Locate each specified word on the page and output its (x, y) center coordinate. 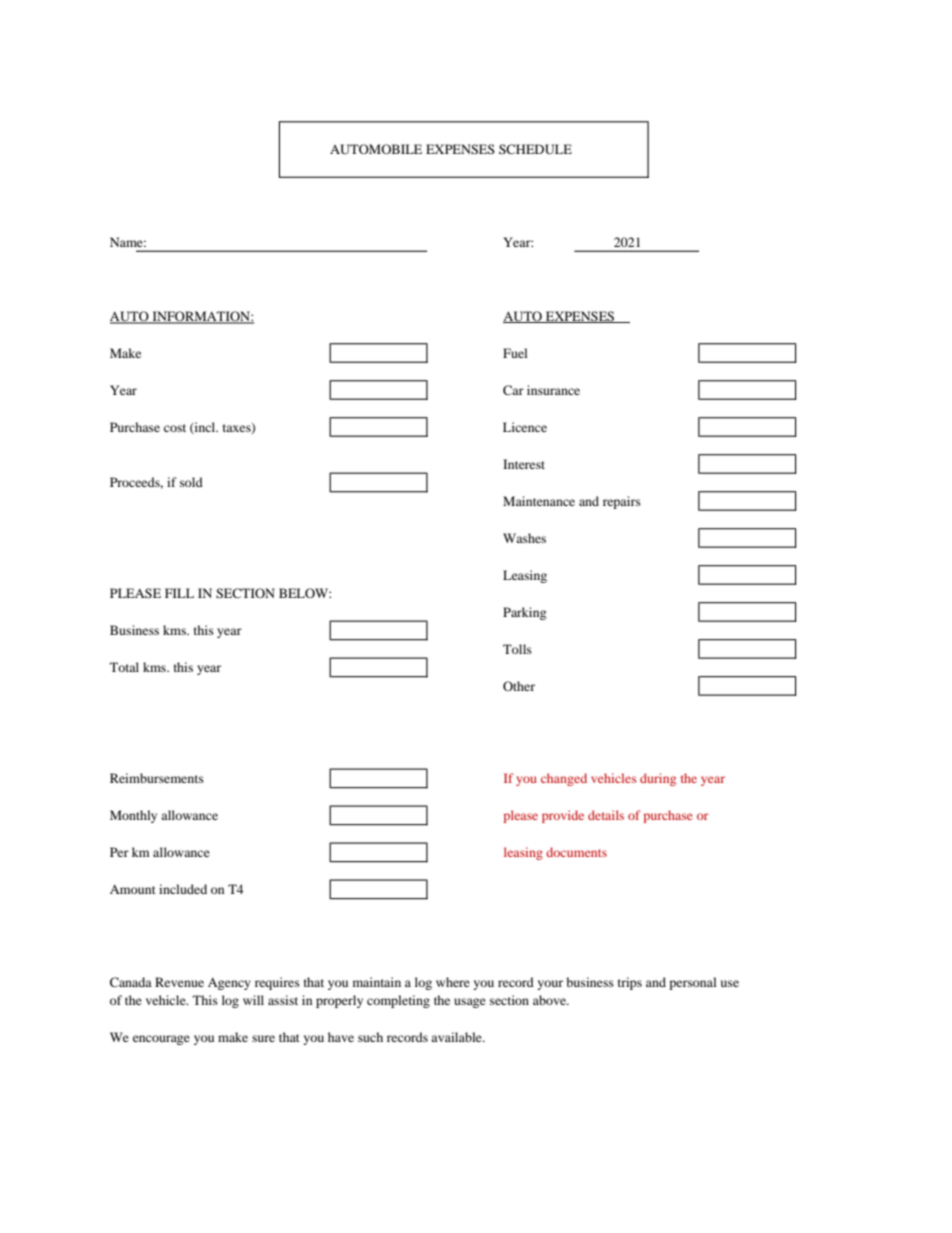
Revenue (179, 982)
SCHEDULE (535, 149)
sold (191, 482)
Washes (524, 538)
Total (124, 667)
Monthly (133, 816)
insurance (553, 390)
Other (519, 686)
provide (563, 816)
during (658, 779)
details (606, 815)
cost (175, 428)
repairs (622, 502)
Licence (525, 427)
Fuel (515, 353)
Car (513, 390)
